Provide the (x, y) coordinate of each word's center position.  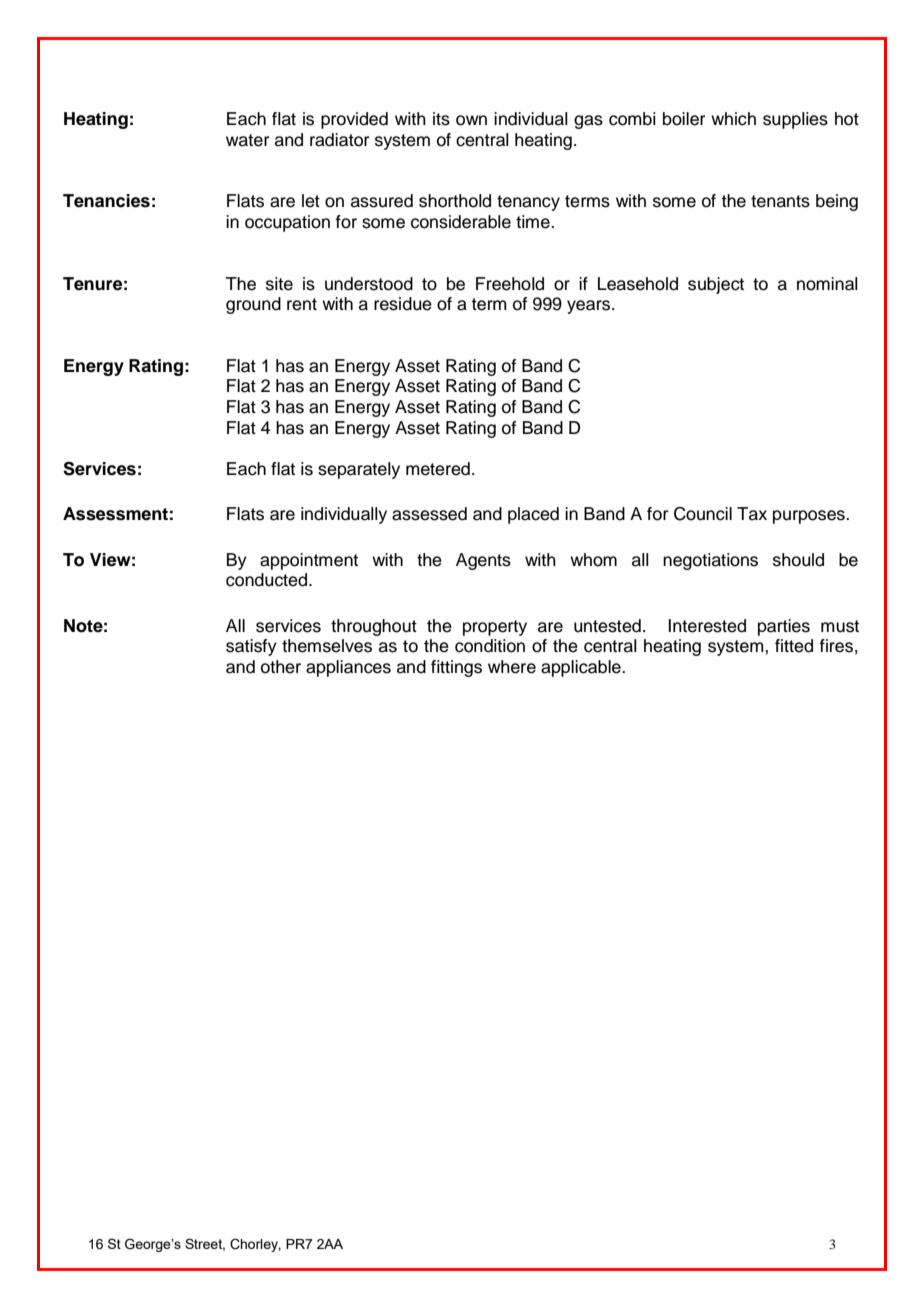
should (798, 560)
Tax (752, 514)
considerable (461, 222)
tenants (780, 201)
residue (403, 304)
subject (716, 285)
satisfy (251, 647)
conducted (268, 580)
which (733, 119)
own (471, 120)
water (247, 140)
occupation (287, 223)
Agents (483, 561)
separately (359, 470)
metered (438, 469)
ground (253, 305)
